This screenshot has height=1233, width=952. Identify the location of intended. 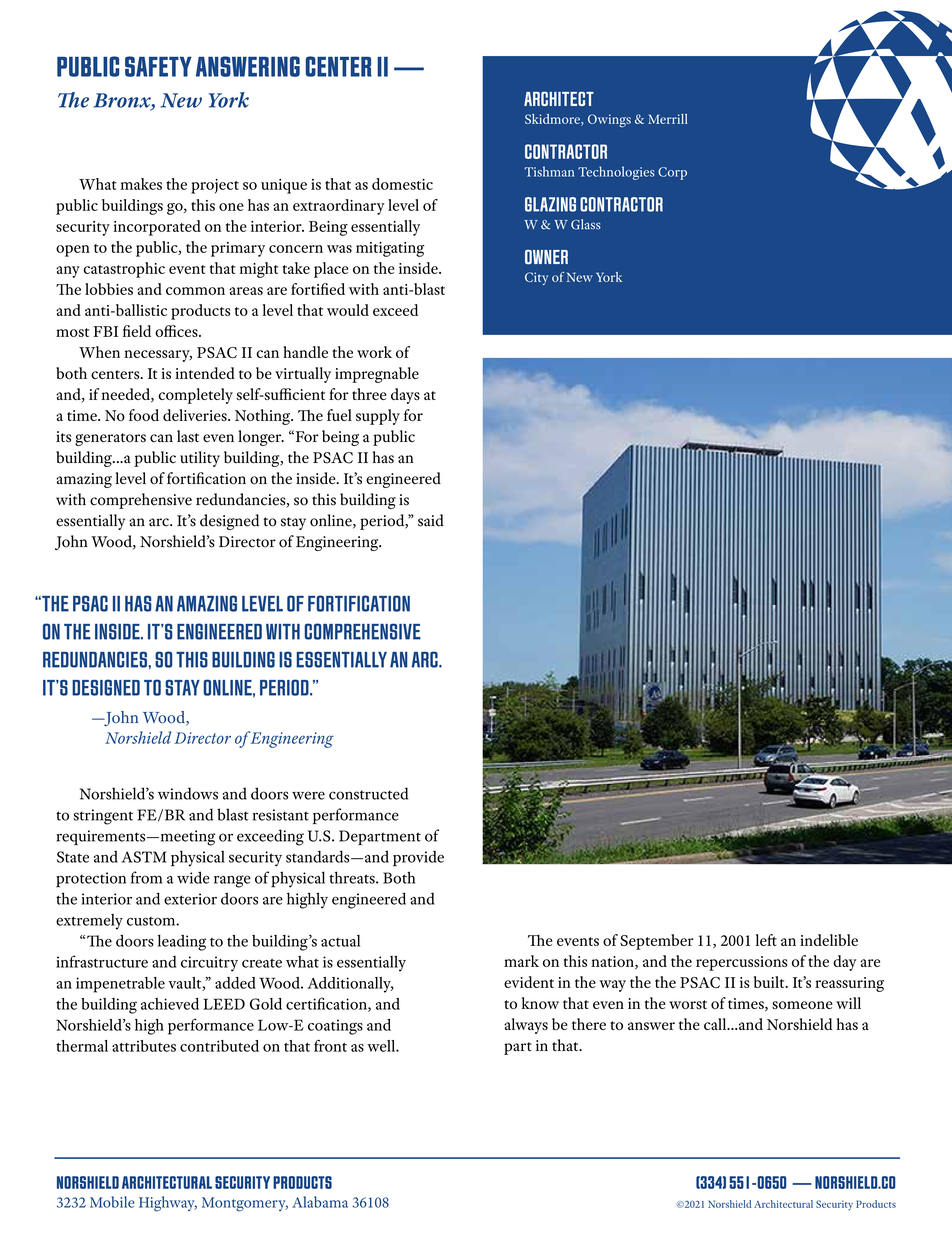
(205, 373).
